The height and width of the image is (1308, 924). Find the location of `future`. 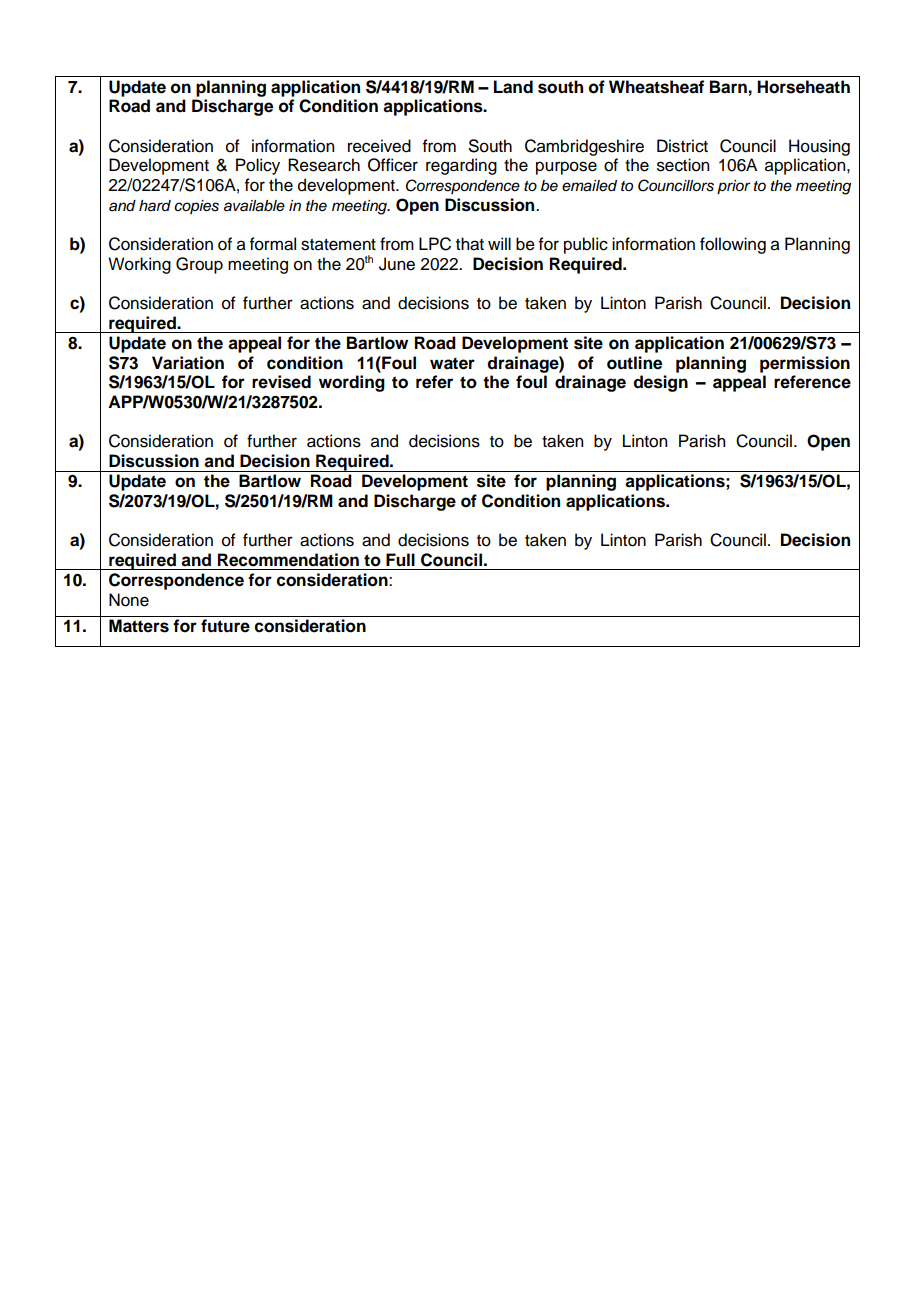

future is located at coordinates (225, 626).
